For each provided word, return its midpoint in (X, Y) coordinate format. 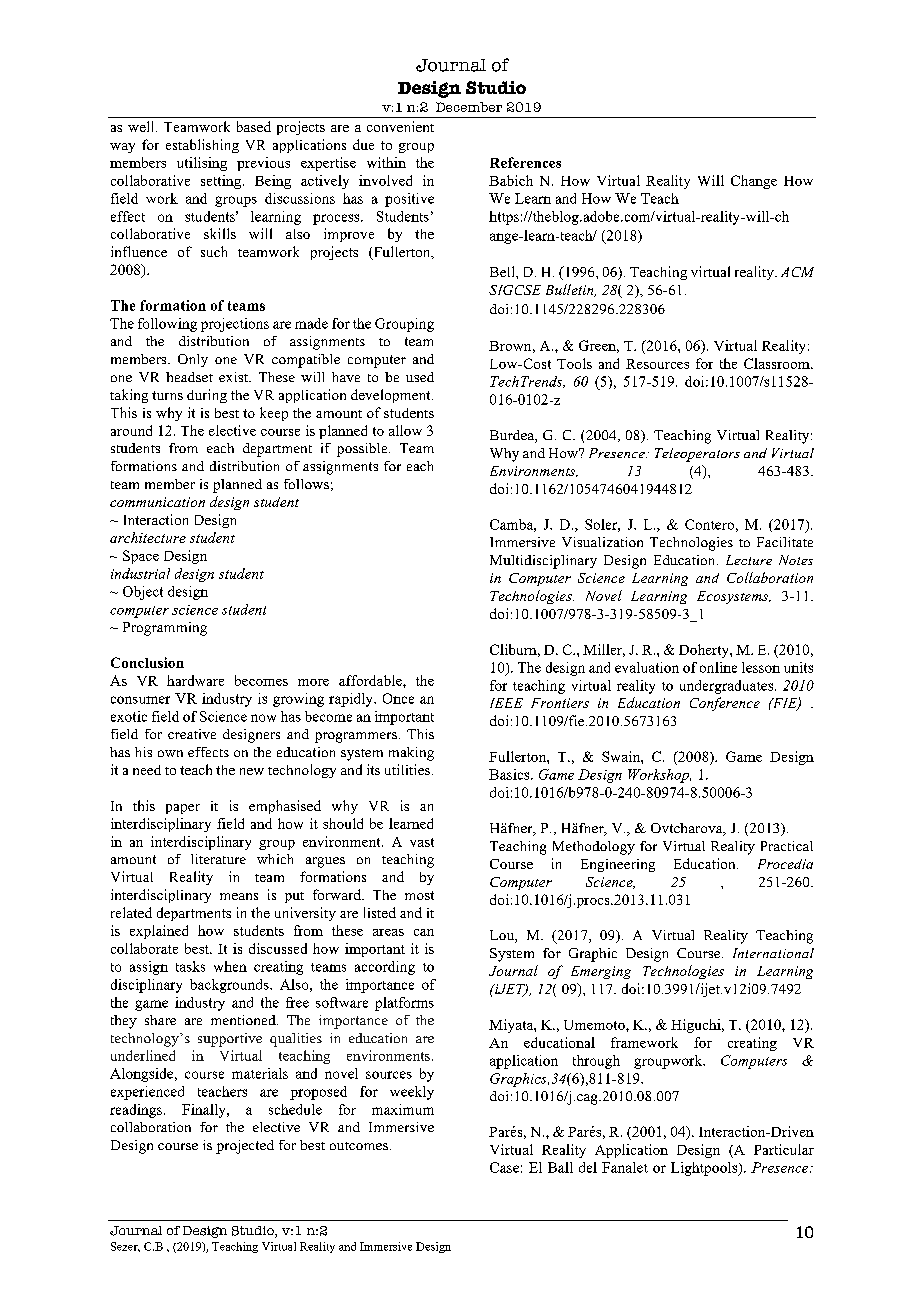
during (207, 396)
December (469, 107)
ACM (797, 272)
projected (245, 1147)
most (419, 895)
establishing (202, 146)
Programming (165, 629)
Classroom (778, 363)
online (718, 667)
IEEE (506, 703)
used (420, 377)
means (239, 896)
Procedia (785, 864)
